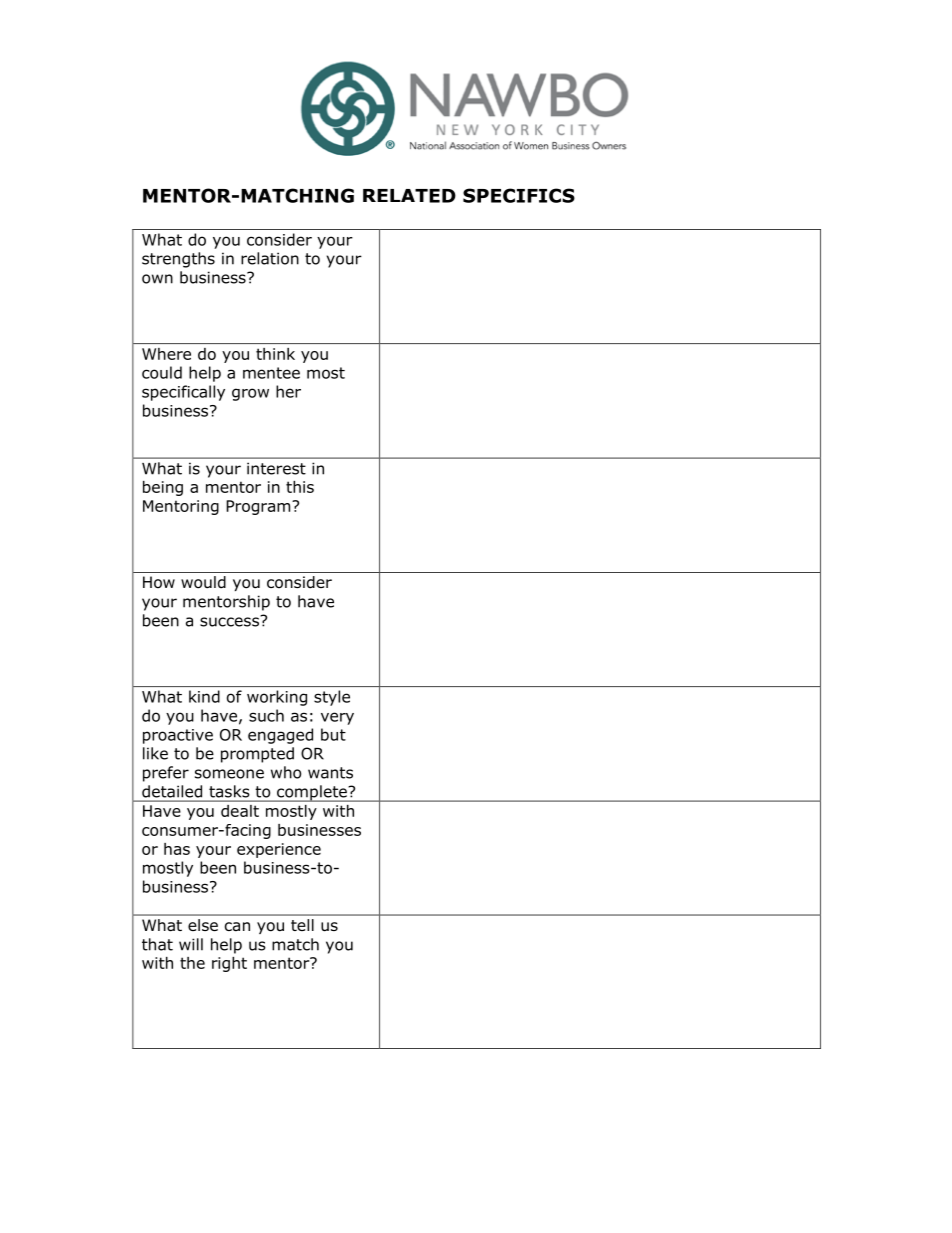 The height and width of the document is (1233, 952). What do you see at coordinates (203, 582) in the document?
I see `would` at bounding box center [203, 582].
